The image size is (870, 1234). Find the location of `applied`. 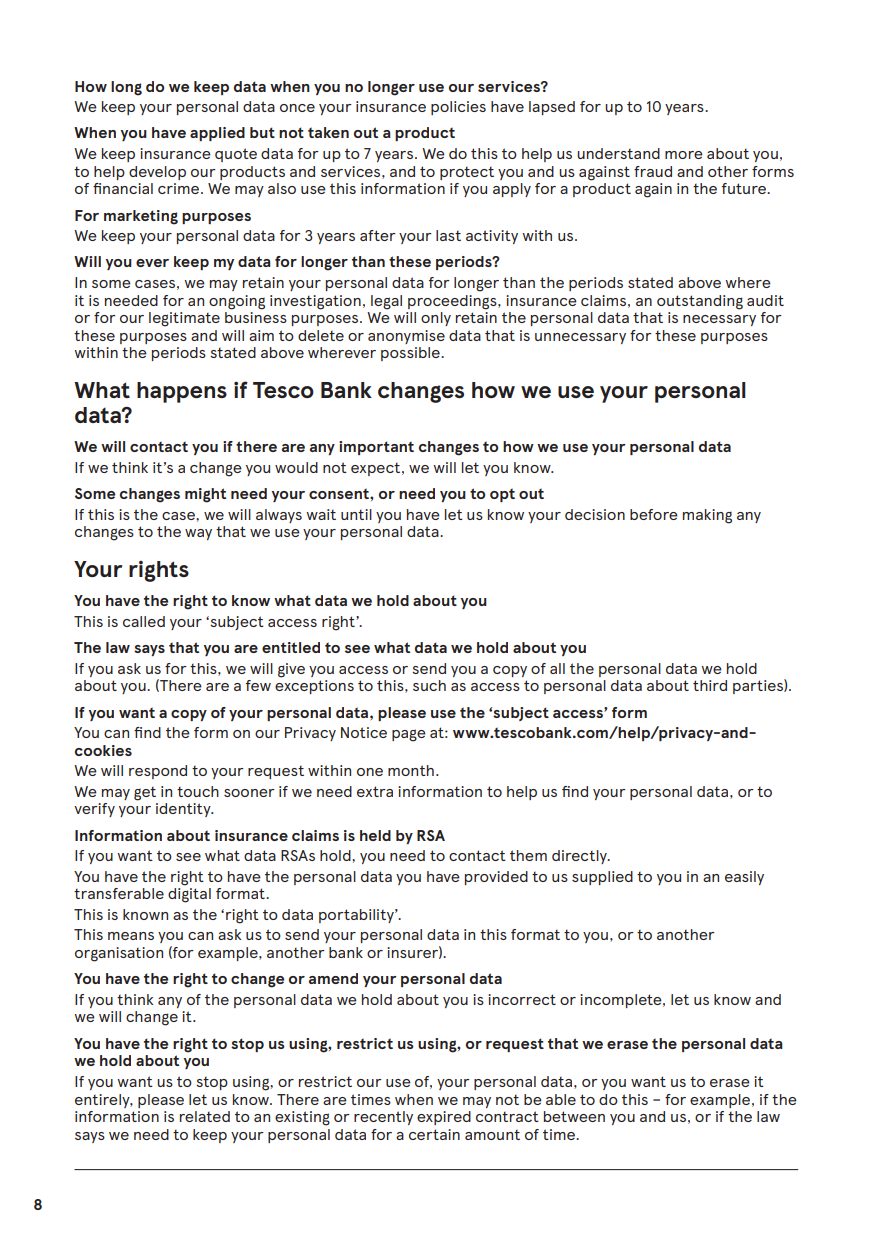

applied is located at coordinates (217, 134).
